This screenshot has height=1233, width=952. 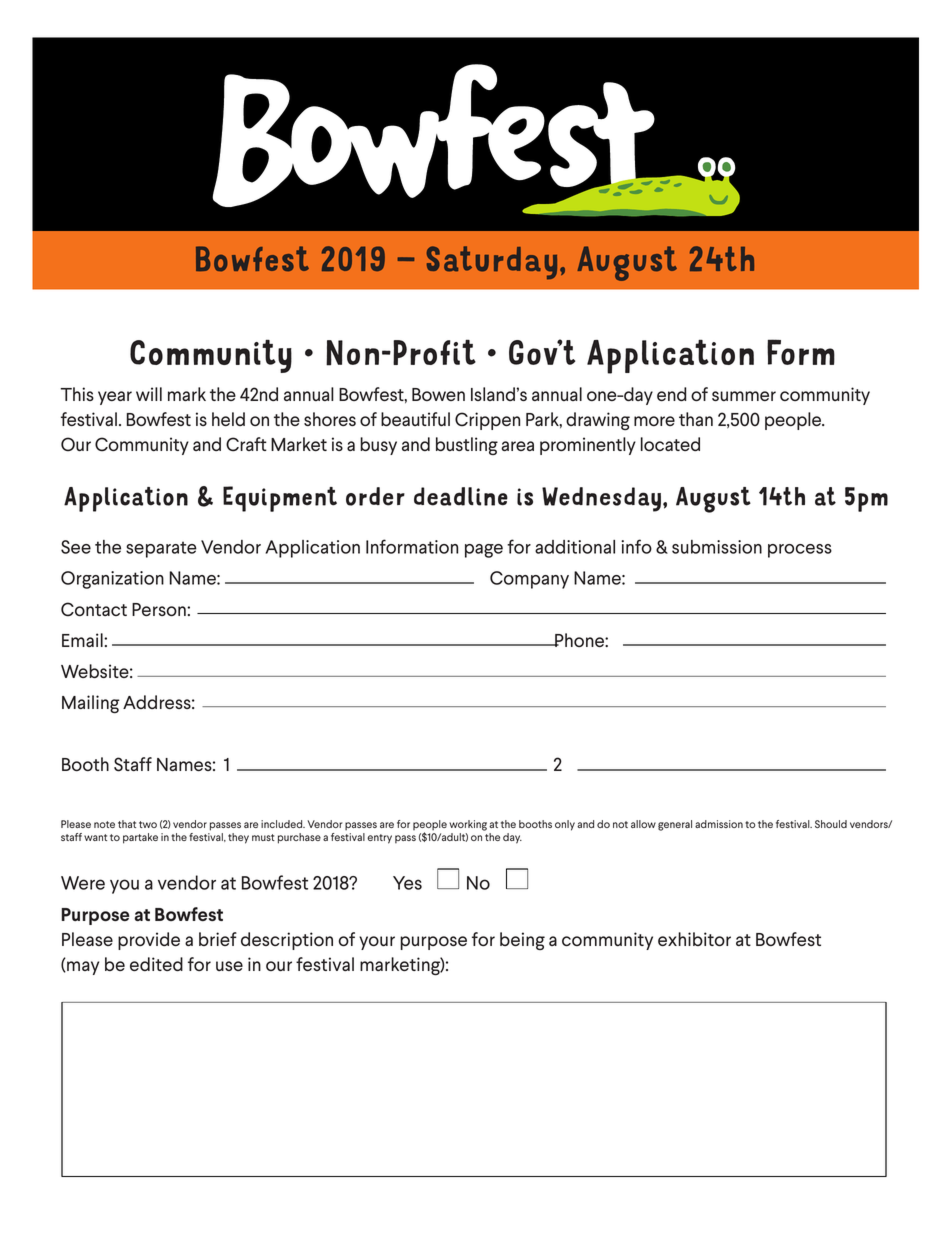 What do you see at coordinates (744, 396) in the screenshot?
I see `summer` at bounding box center [744, 396].
